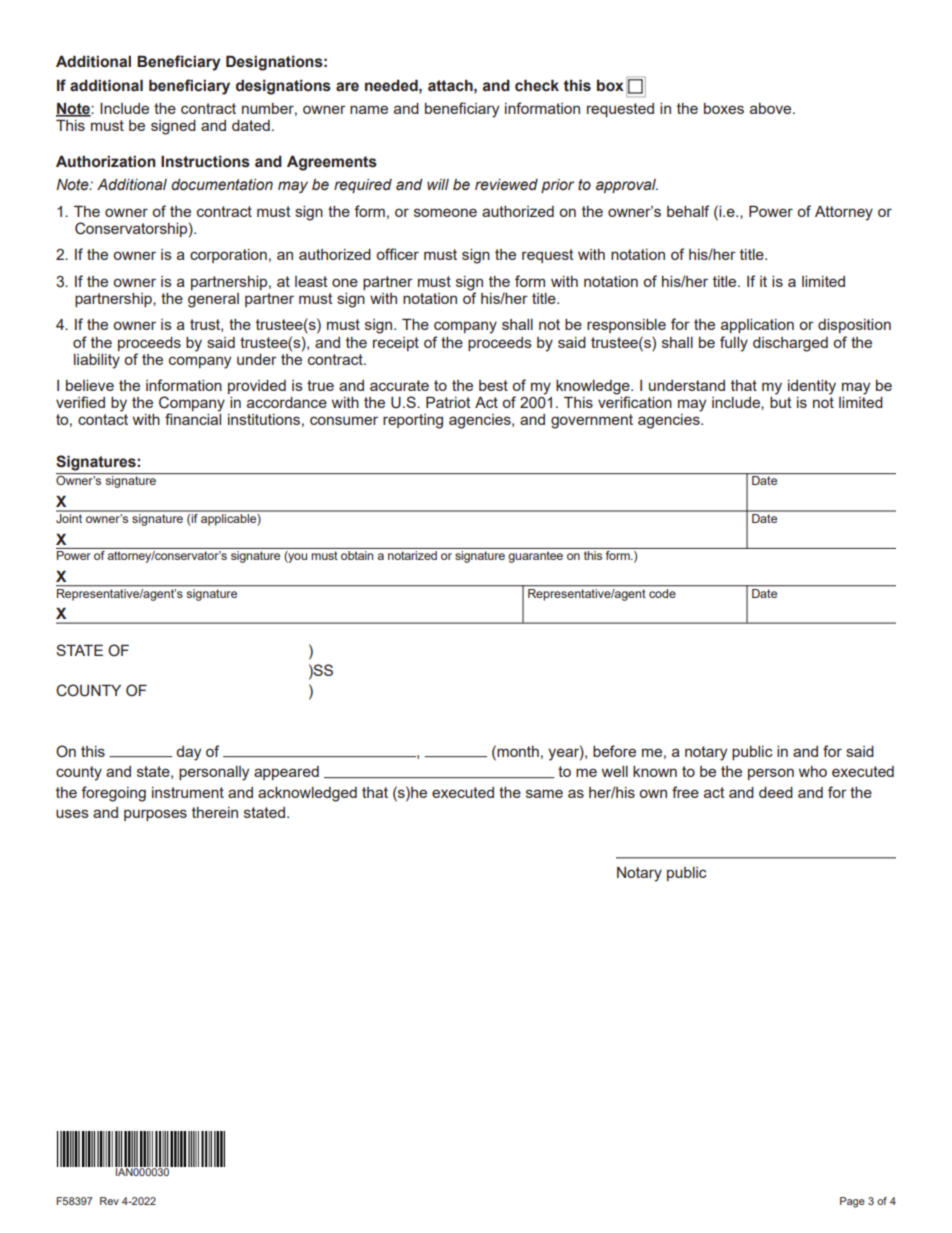 Image resolution: width=952 pixels, height=1233 pixels. I want to click on but, so click(781, 402).
